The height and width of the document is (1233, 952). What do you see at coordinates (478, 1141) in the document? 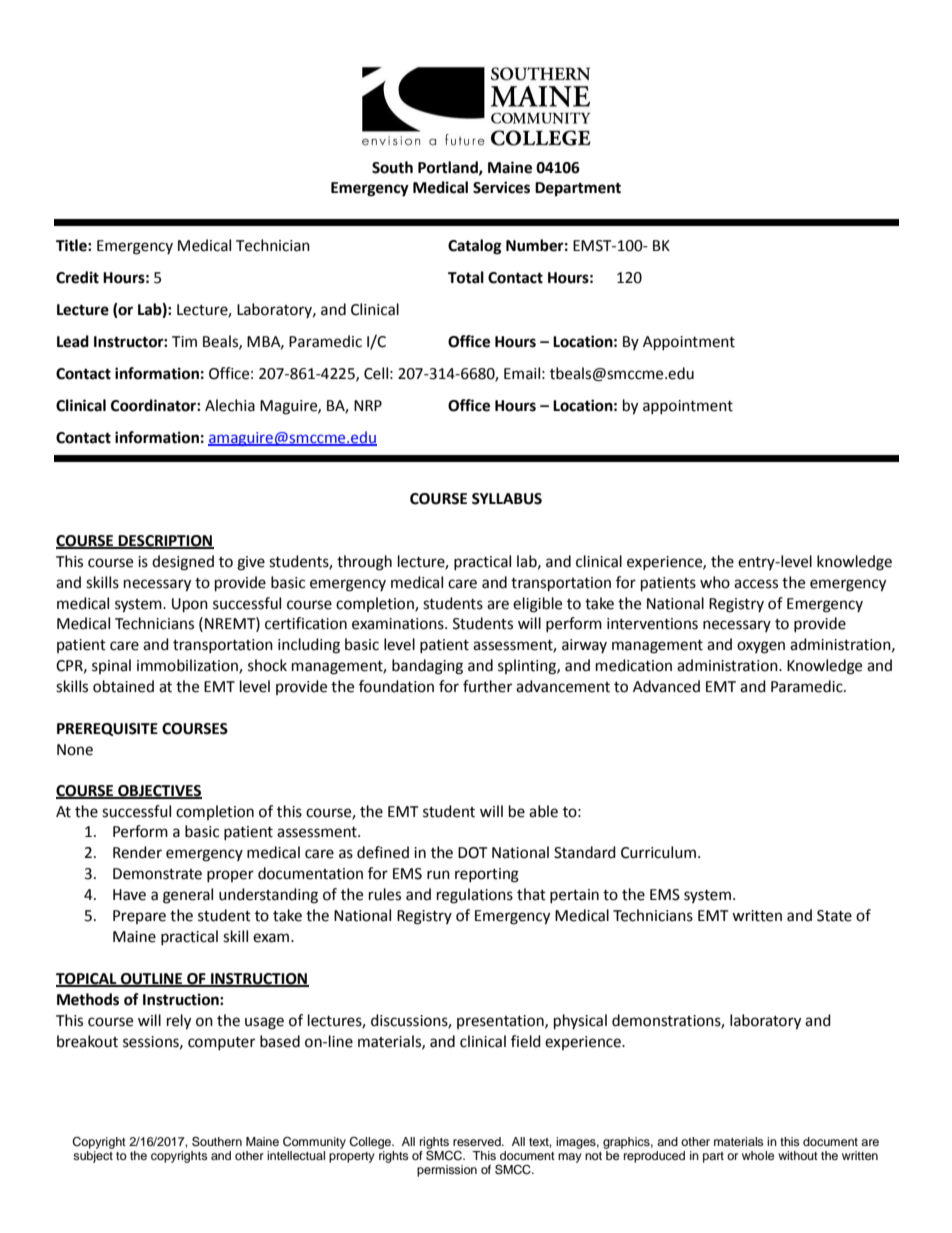
I see `reserved` at bounding box center [478, 1141].
